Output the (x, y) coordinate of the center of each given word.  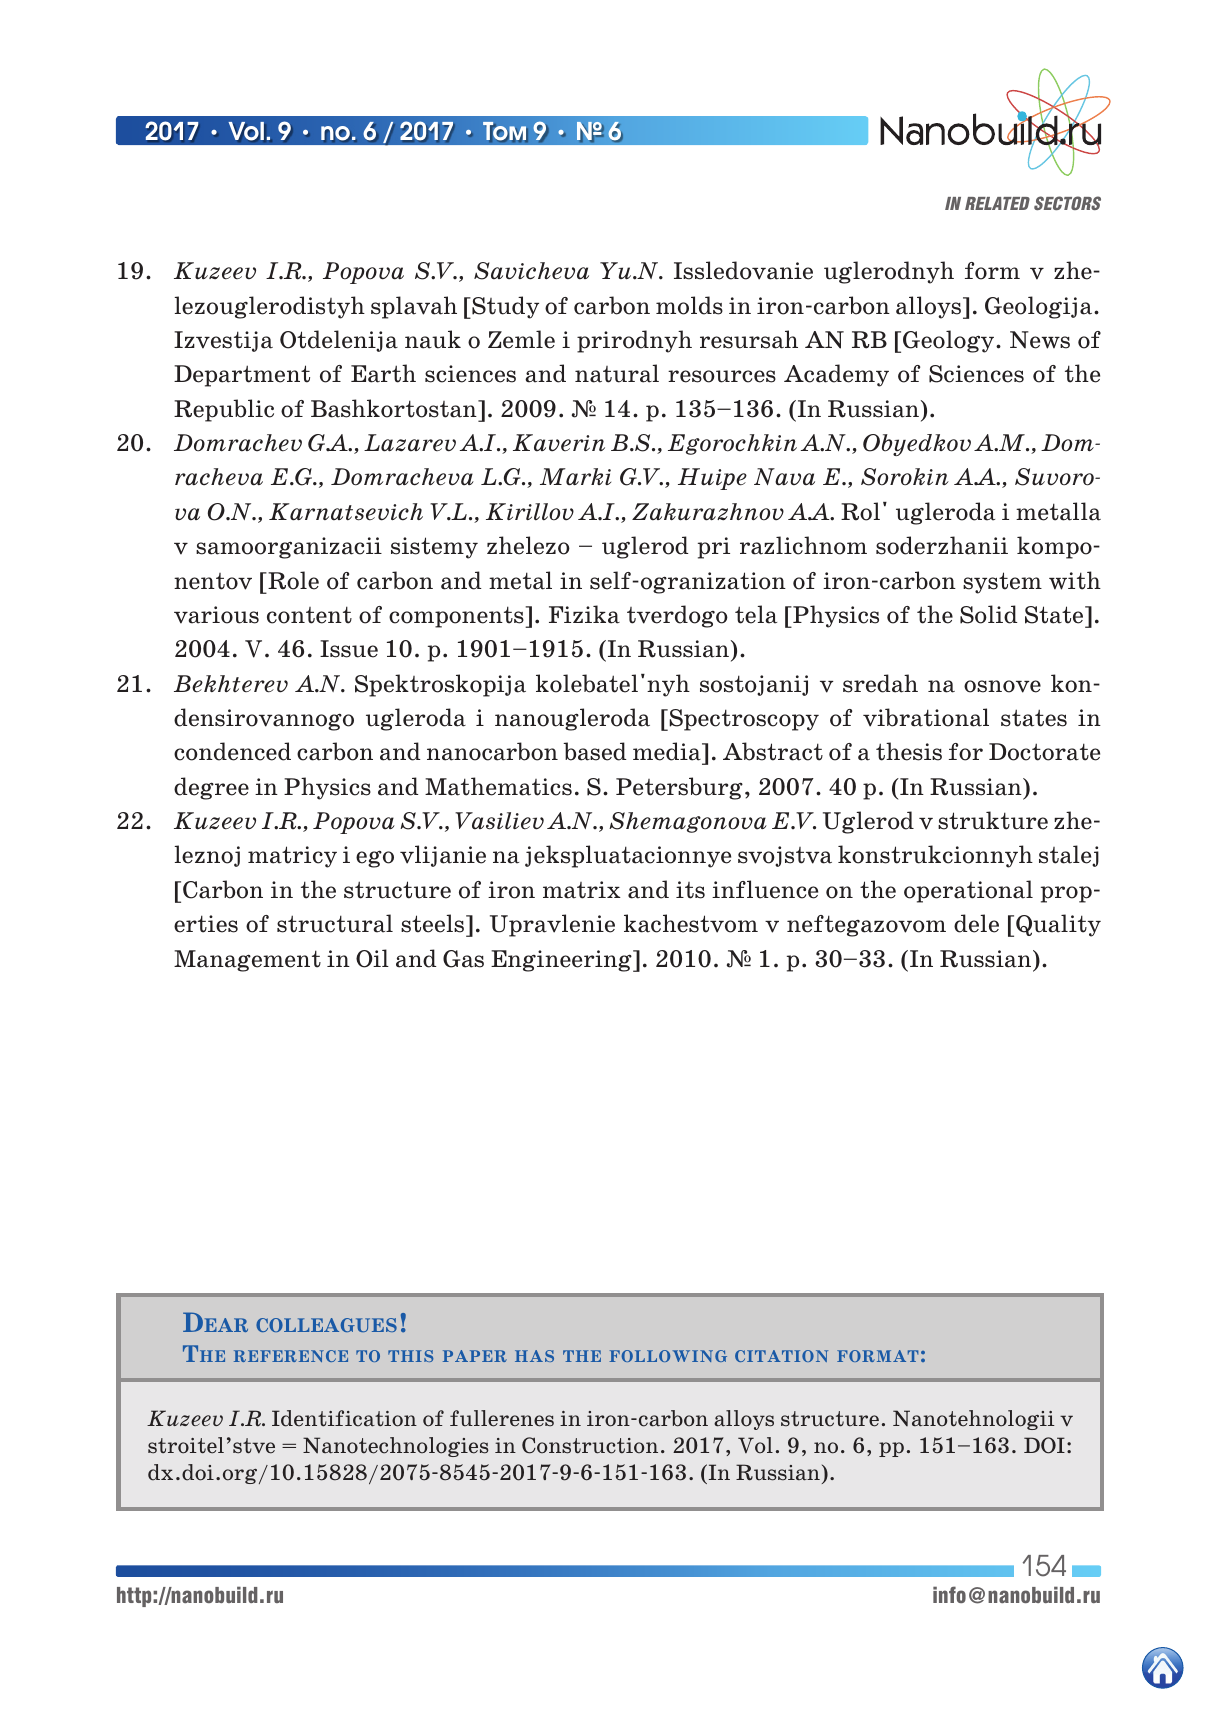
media (668, 753)
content (309, 615)
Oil (372, 958)
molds (689, 305)
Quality (1058, 925)
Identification (344, 1418)
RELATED (997, 203)
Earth (383, 373)
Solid (988, 614)
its (690, 890)
